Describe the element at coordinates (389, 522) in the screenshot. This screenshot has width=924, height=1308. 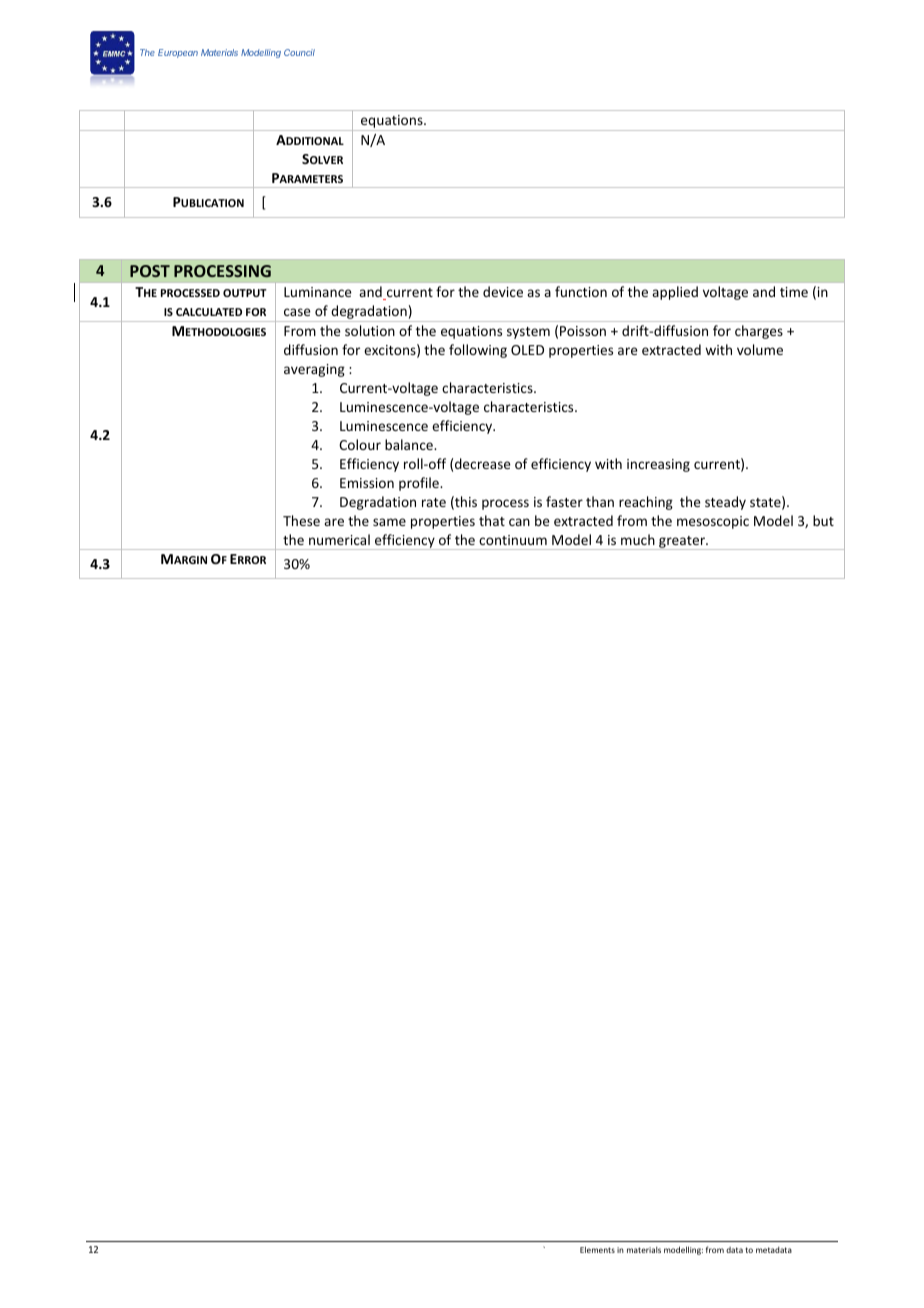
I see `same` at that location.
